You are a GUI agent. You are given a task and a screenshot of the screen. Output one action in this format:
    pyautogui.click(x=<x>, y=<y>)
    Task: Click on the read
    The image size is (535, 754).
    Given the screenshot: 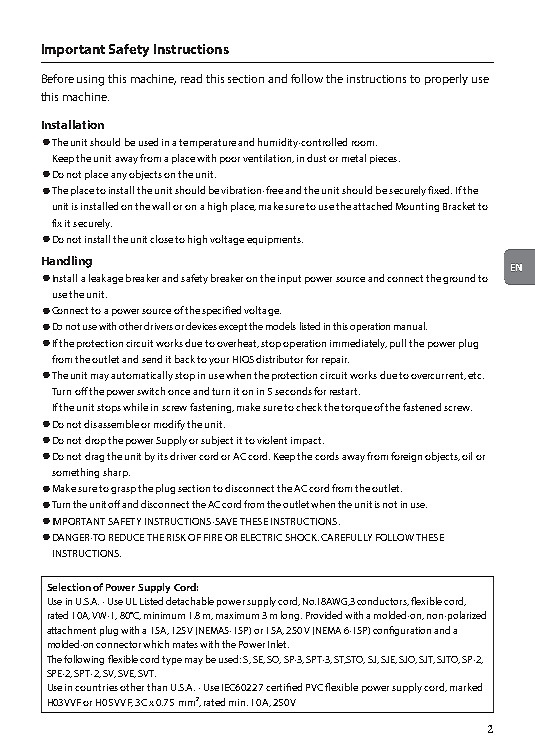 What is the action you would take?
    pyautogui.click(x=191, y=78)
